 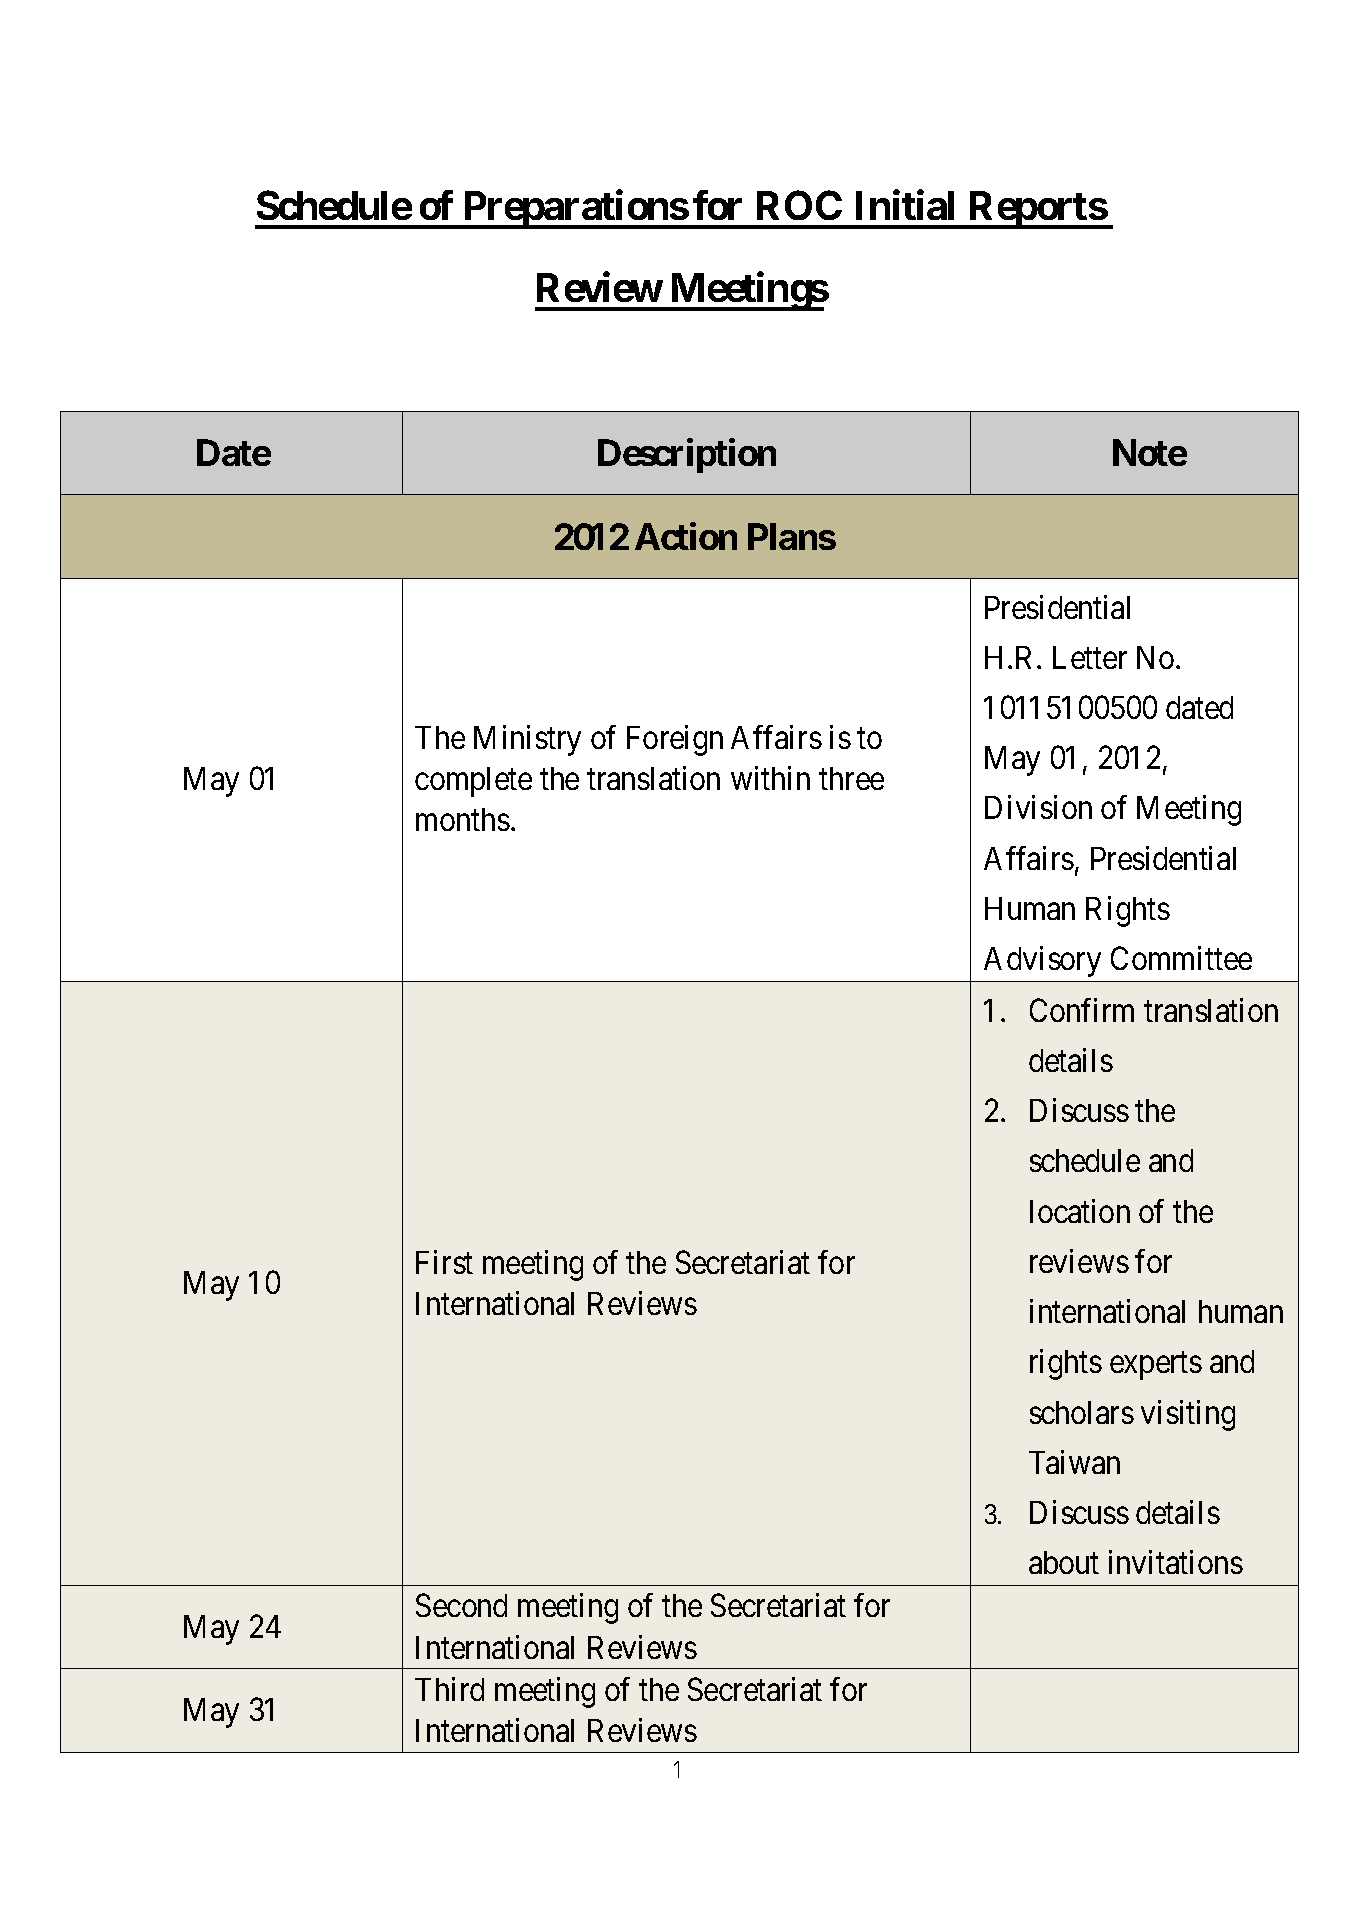 I want to click on Description, so click(x=687, y=456).
